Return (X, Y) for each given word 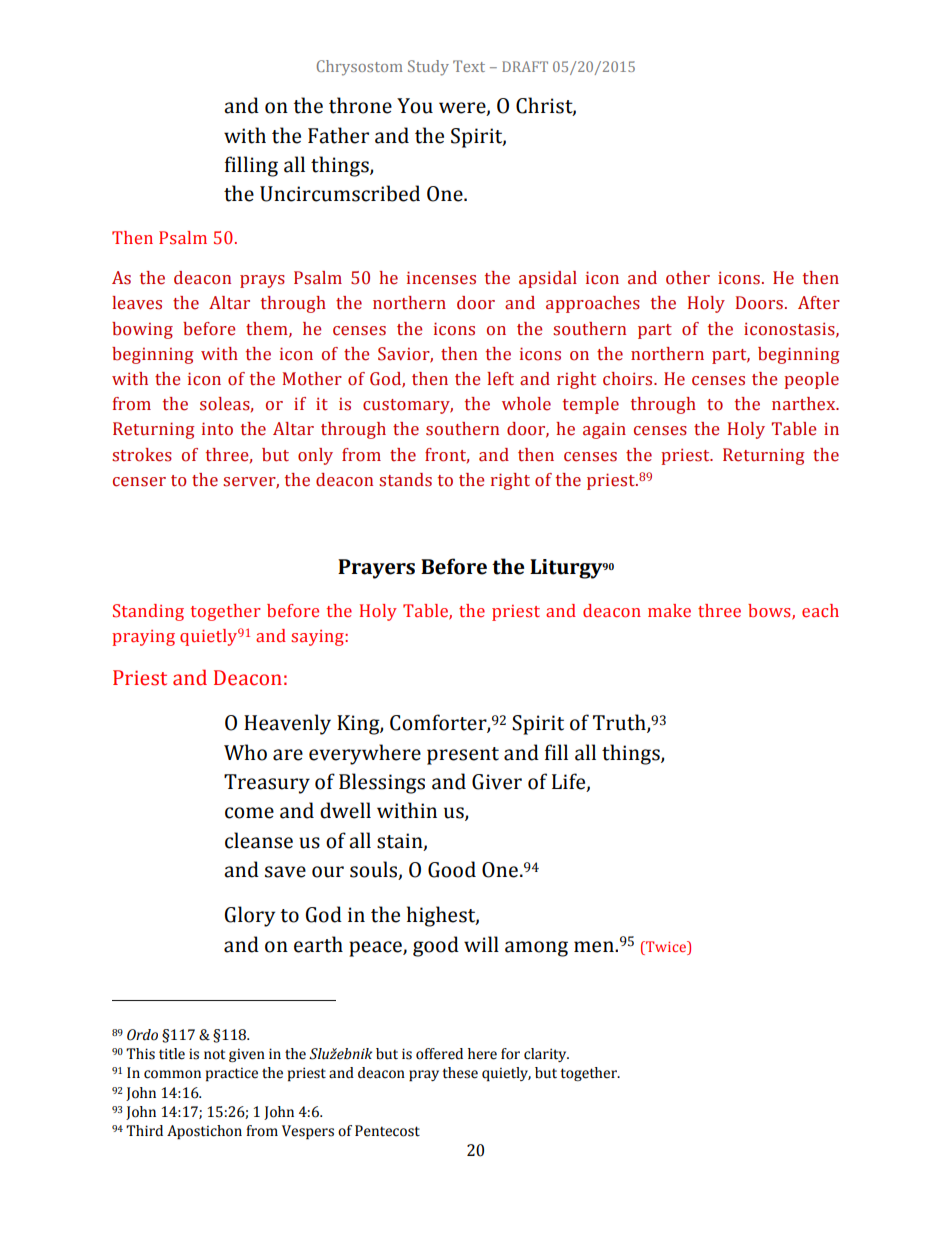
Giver (497, 782)
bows (770, 611)
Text (469, 66)
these (460, 1073)
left (500, 379)
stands (405, 480)
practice (232, 1074)
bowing (142, 330)
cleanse (259, 840)
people (811, 380)
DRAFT (525, 66)
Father (338, 135)
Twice (666, 946)
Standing (148, 612)
